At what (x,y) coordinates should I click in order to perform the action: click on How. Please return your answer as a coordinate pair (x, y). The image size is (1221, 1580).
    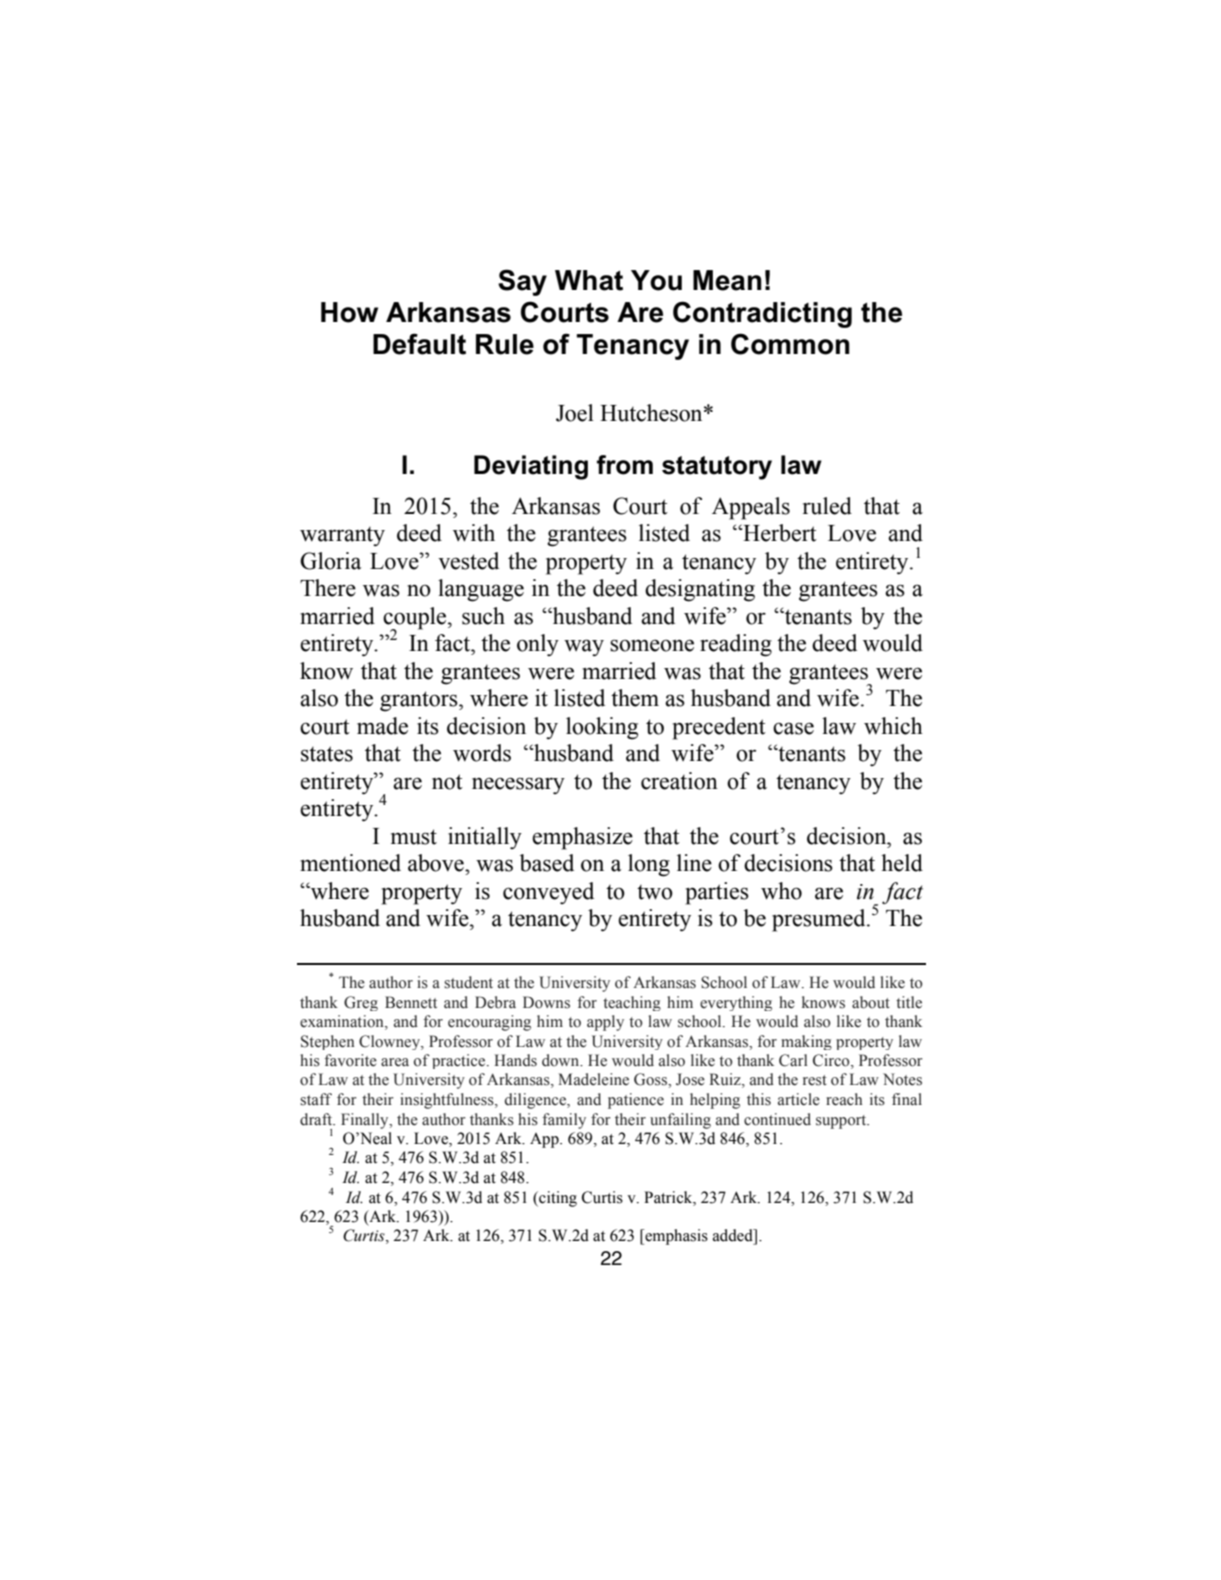
    Looking at the image, I should click on (349, 312).
